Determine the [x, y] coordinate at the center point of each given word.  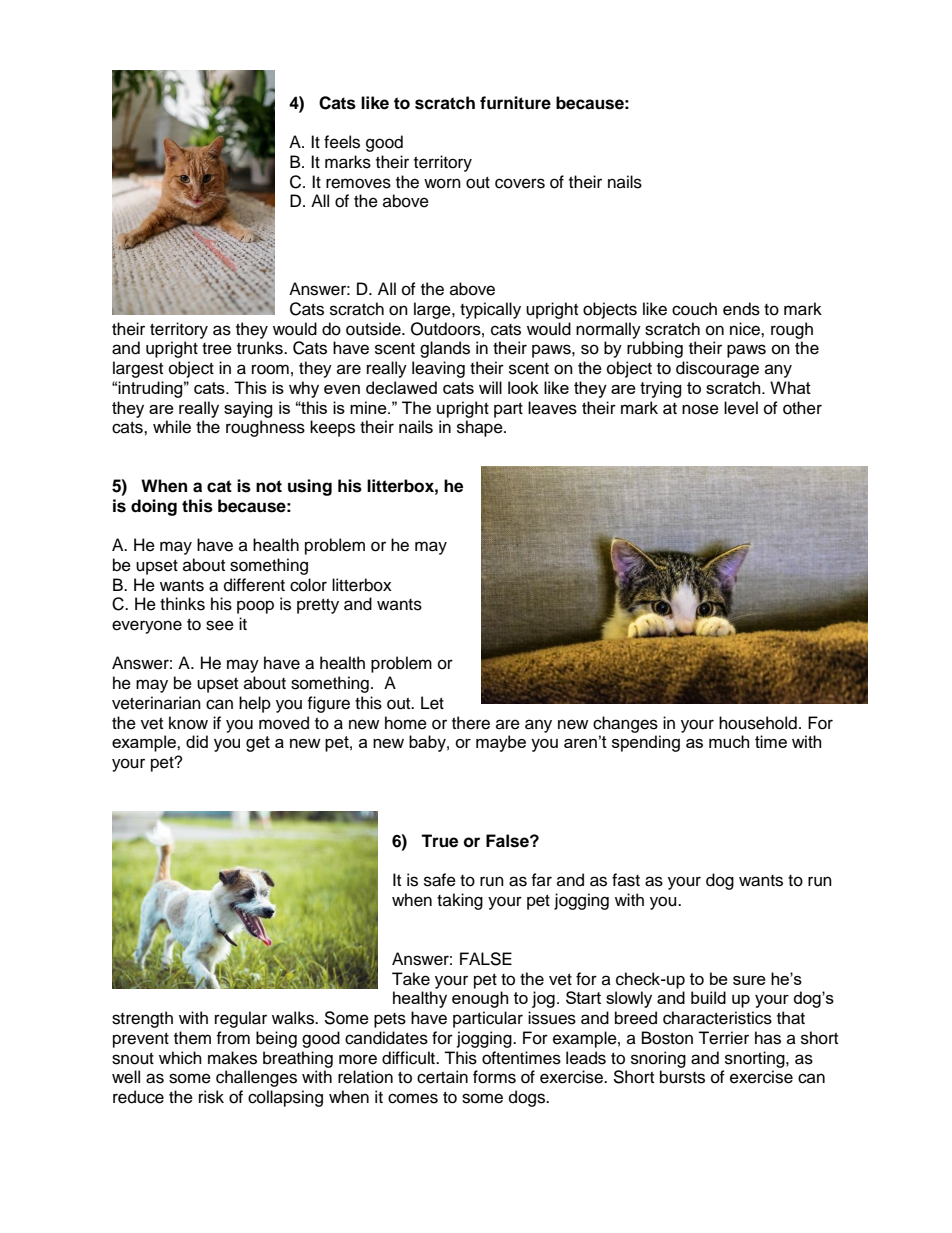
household [758, 723]
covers [520, 183]
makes [232, 1058]
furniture [515, 103]
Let [432, 703]
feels [342, 142]
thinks [182, 604]
